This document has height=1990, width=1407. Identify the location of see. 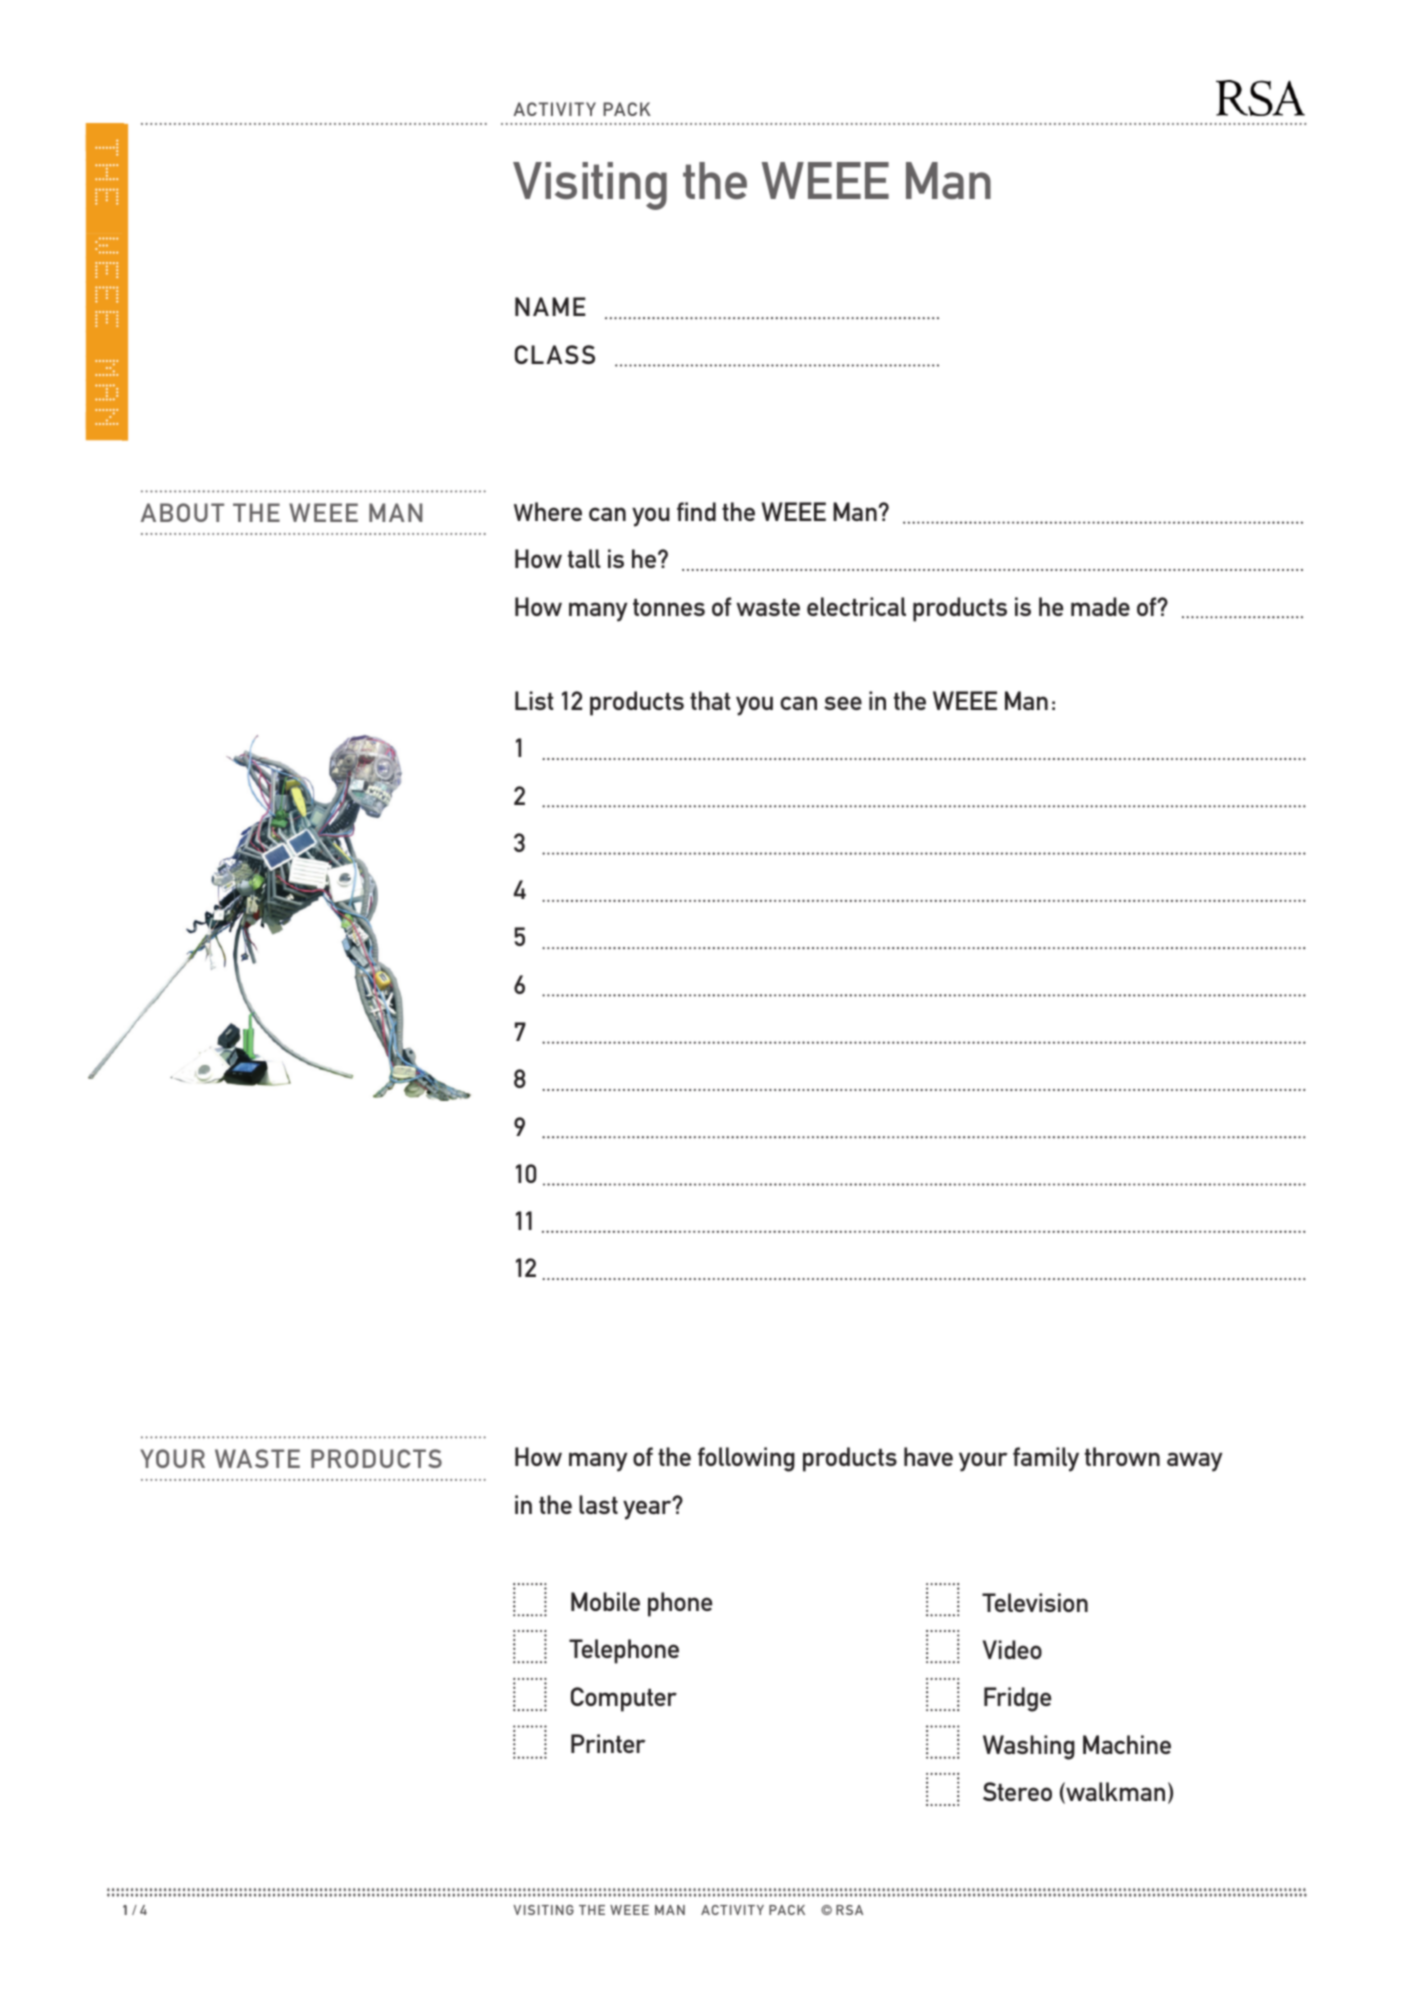
(843, 703).
